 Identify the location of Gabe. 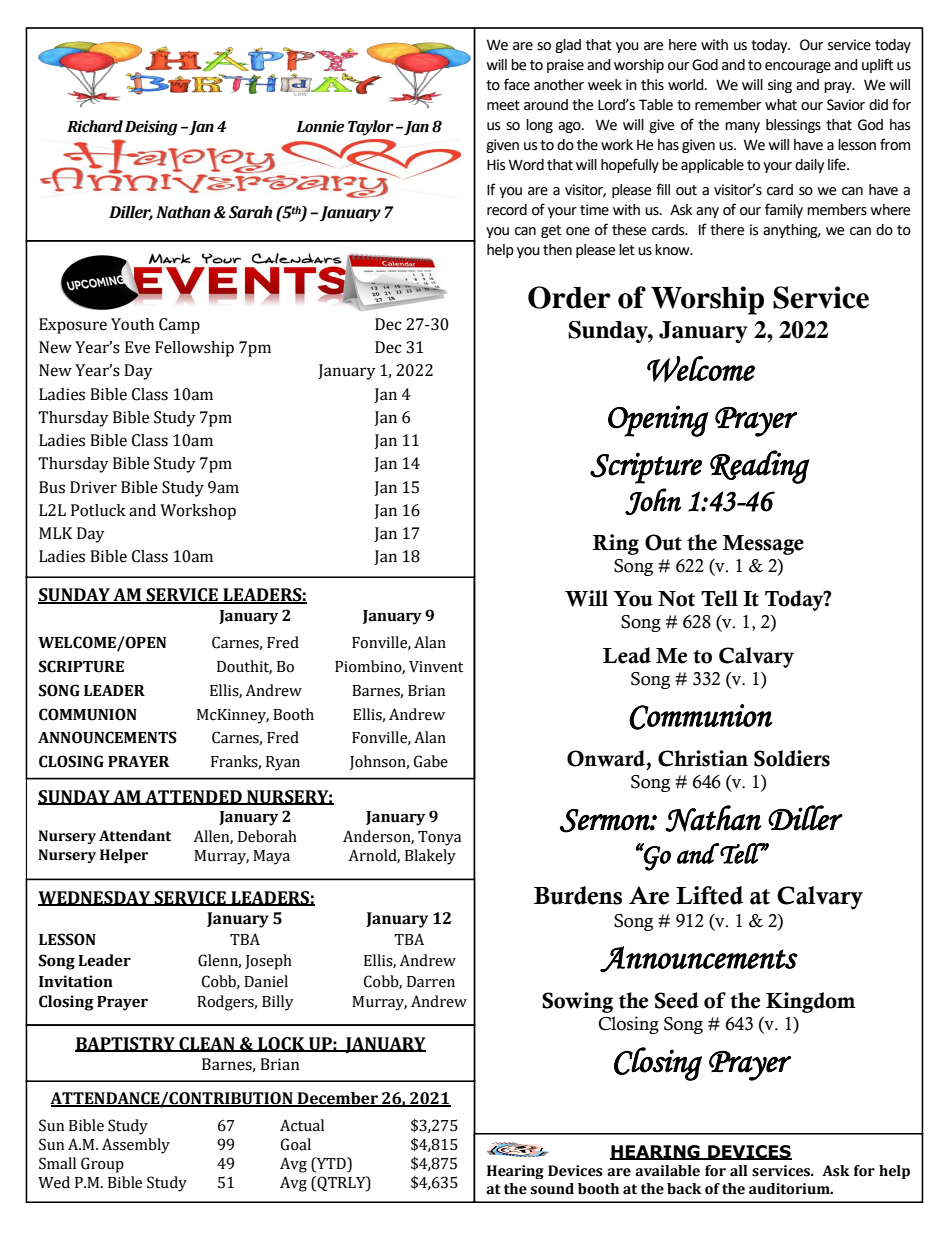
(431, 761).
